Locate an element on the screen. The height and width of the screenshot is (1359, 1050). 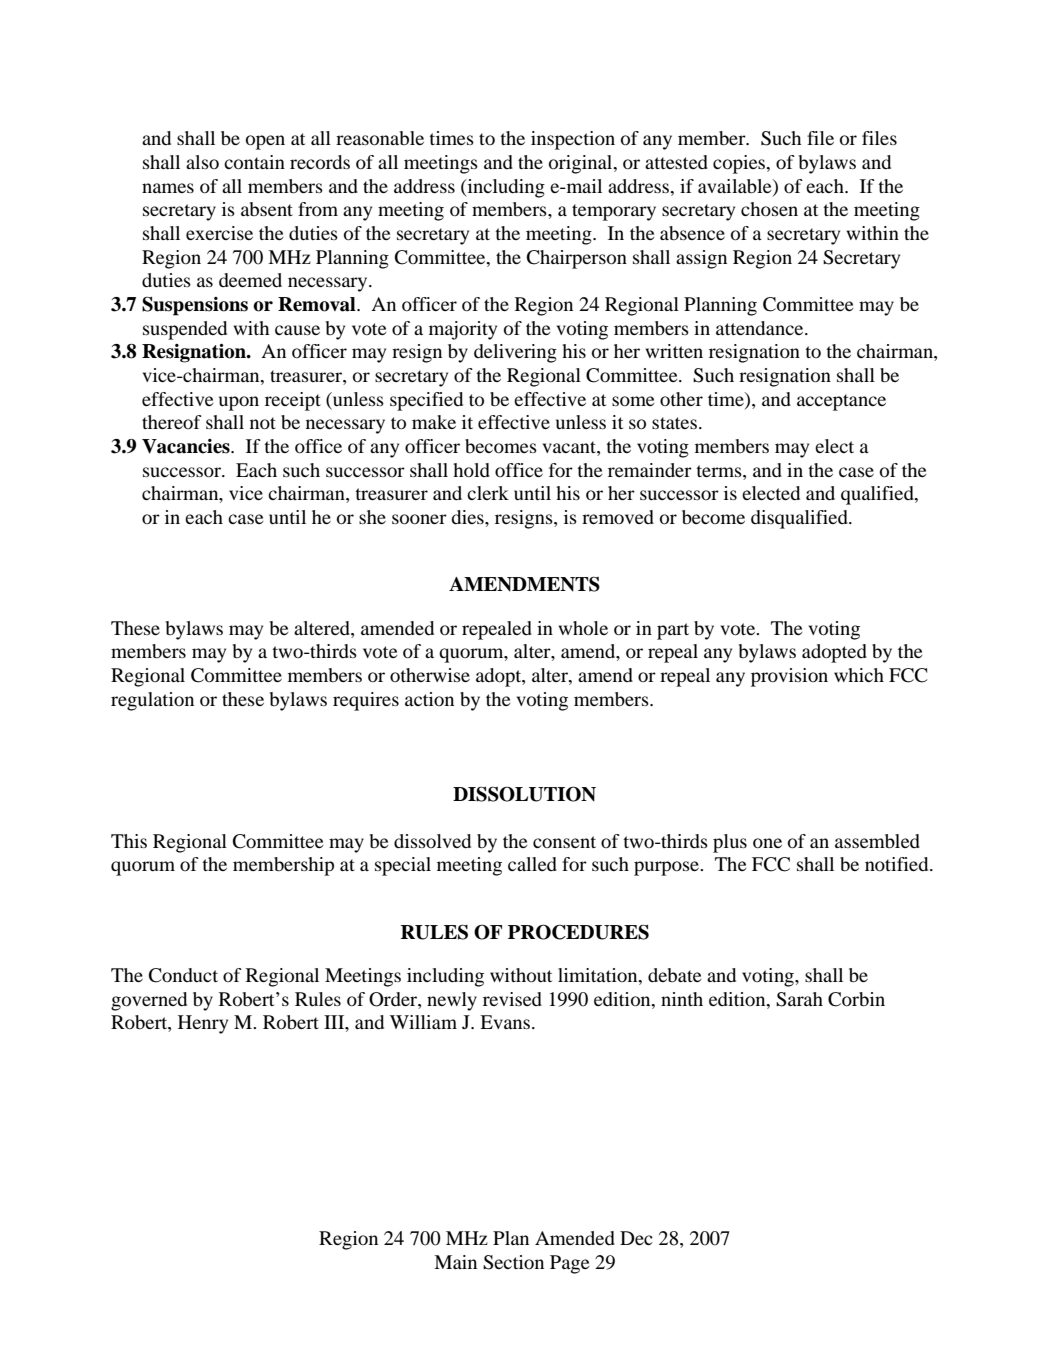
original is located at coordinates (582, 164).
